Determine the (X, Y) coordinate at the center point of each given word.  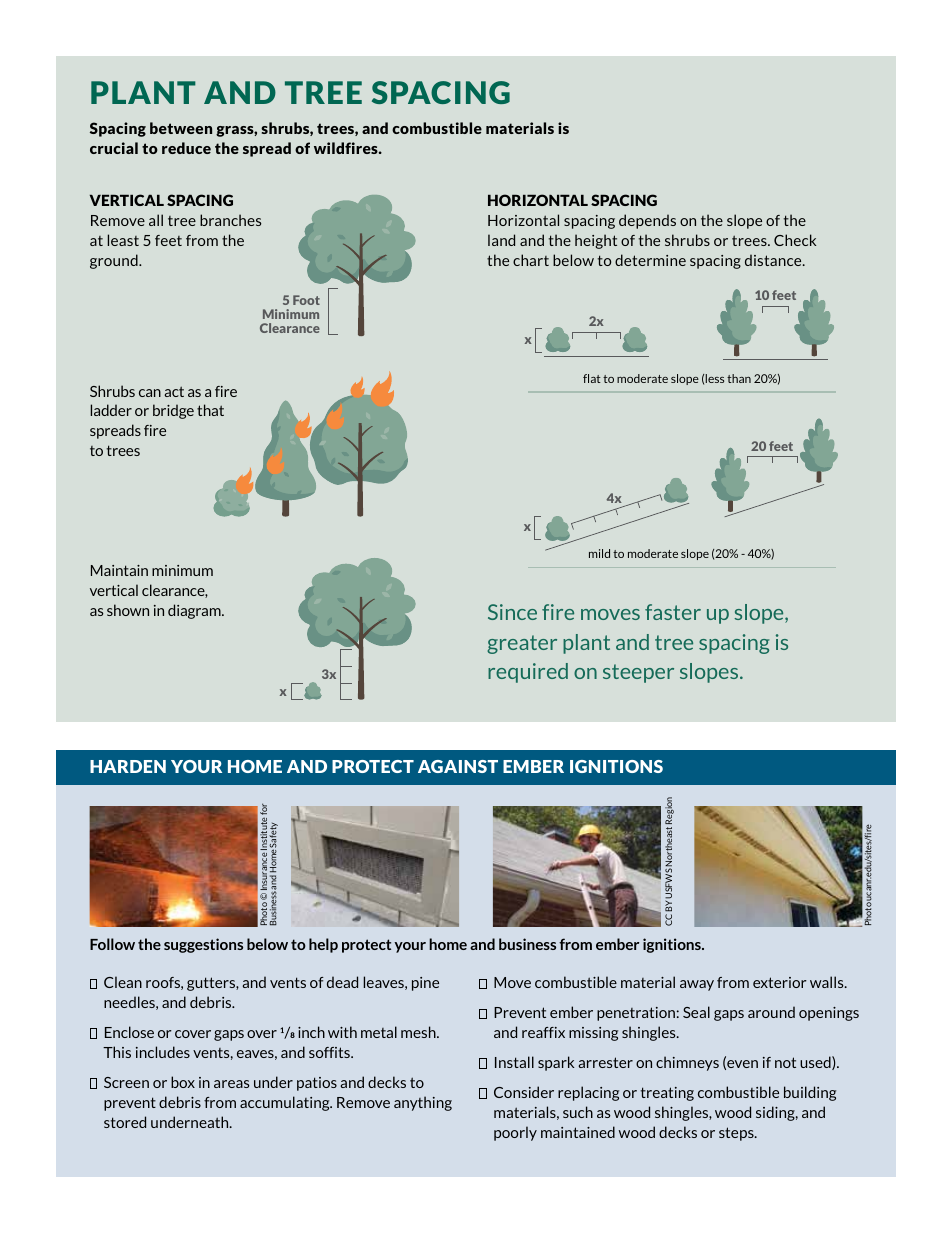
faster (673, 612)
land (501, 240)
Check (795, 240)
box (183, 1082)
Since (512, 612)
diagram (195, 611)
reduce (186, 148)
